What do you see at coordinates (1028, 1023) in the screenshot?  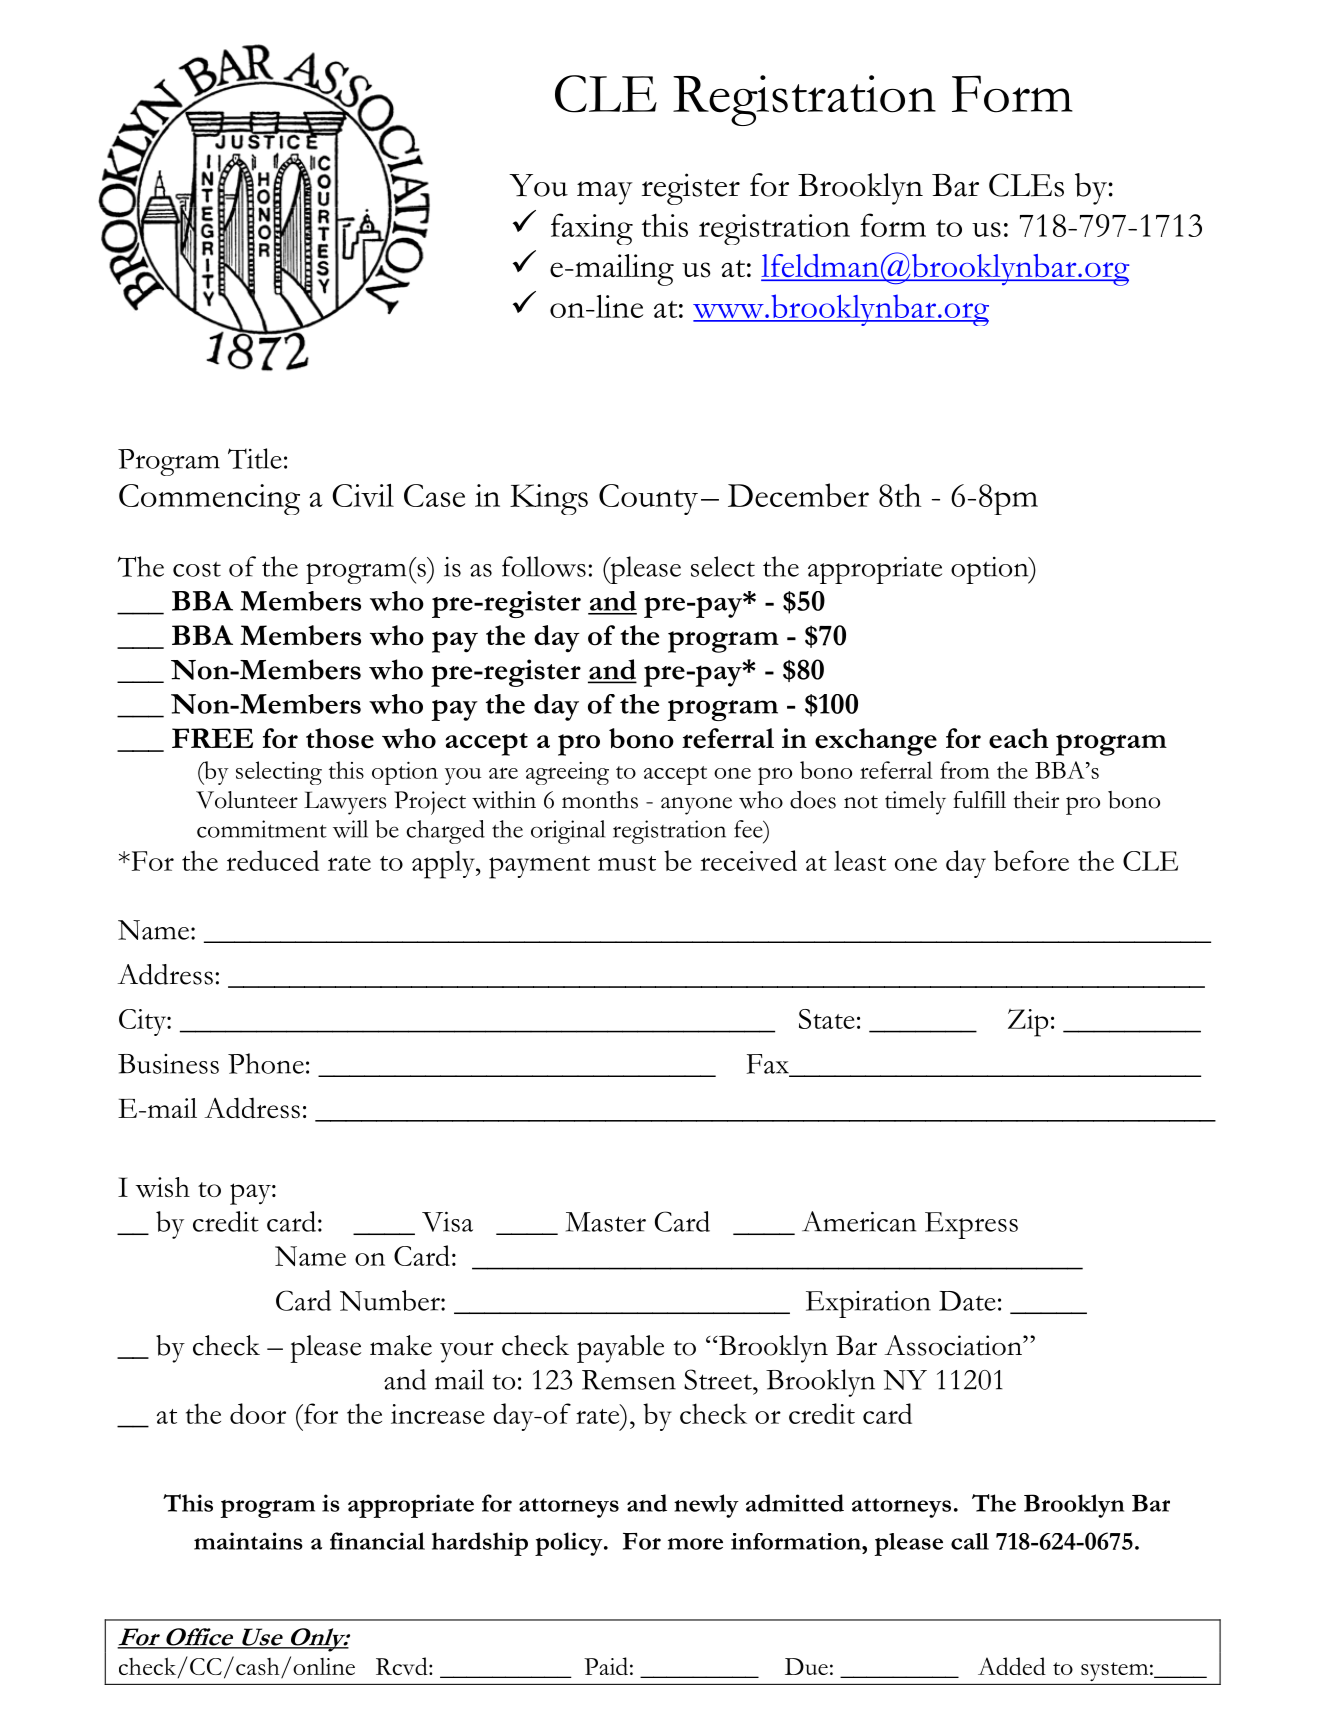 I see `Zip` at bounding box center [1028, 1023].
